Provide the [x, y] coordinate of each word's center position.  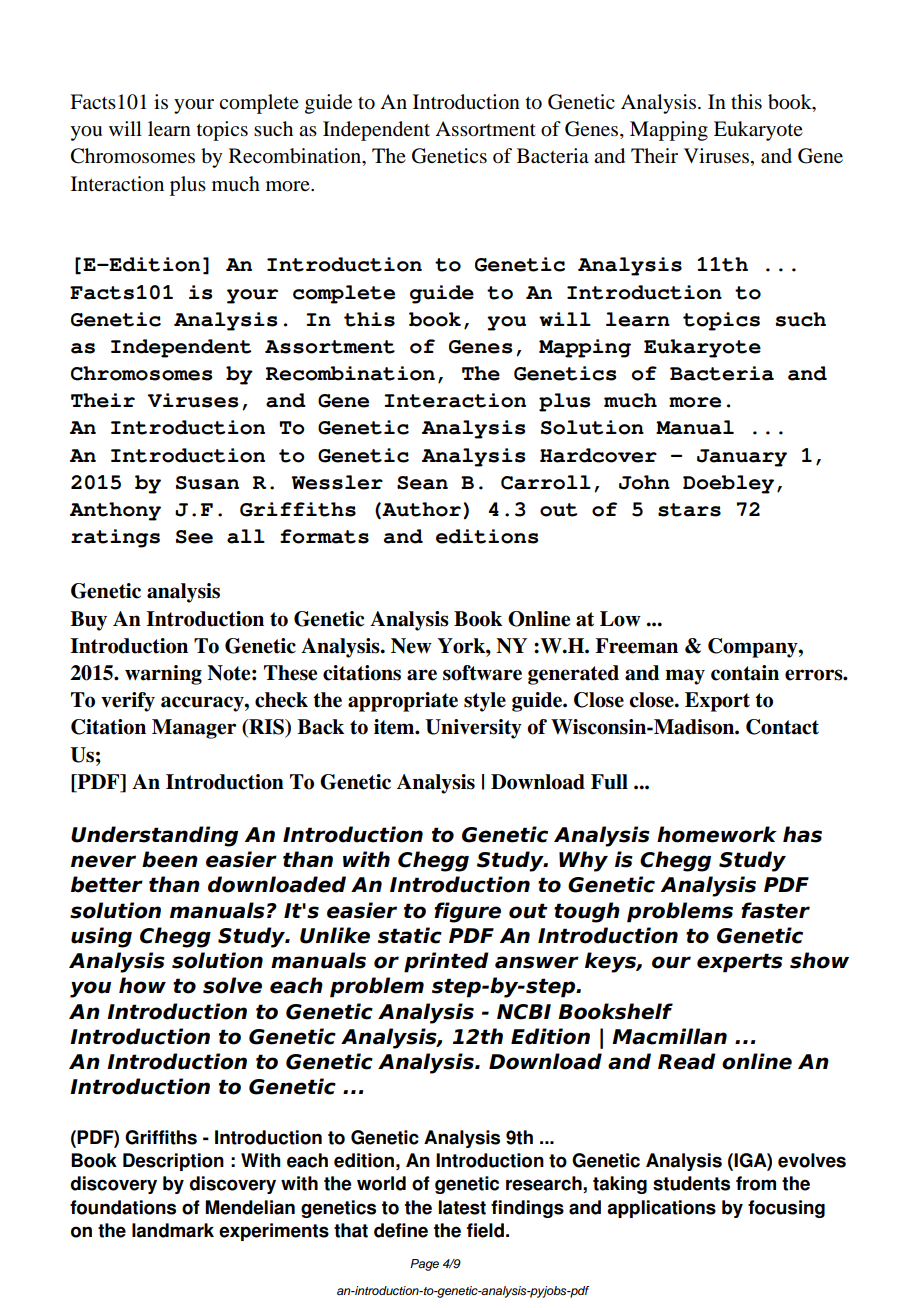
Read [687, 1061]
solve [232, 985]
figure [467, 912]
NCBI [524, 1012]
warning [163, 675]
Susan [207, 483]
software [482, 673]
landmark [173, 1230]
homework [717, 834]
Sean [422, 483]
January [742, 458]
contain [745, 673]
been [170, 859]
